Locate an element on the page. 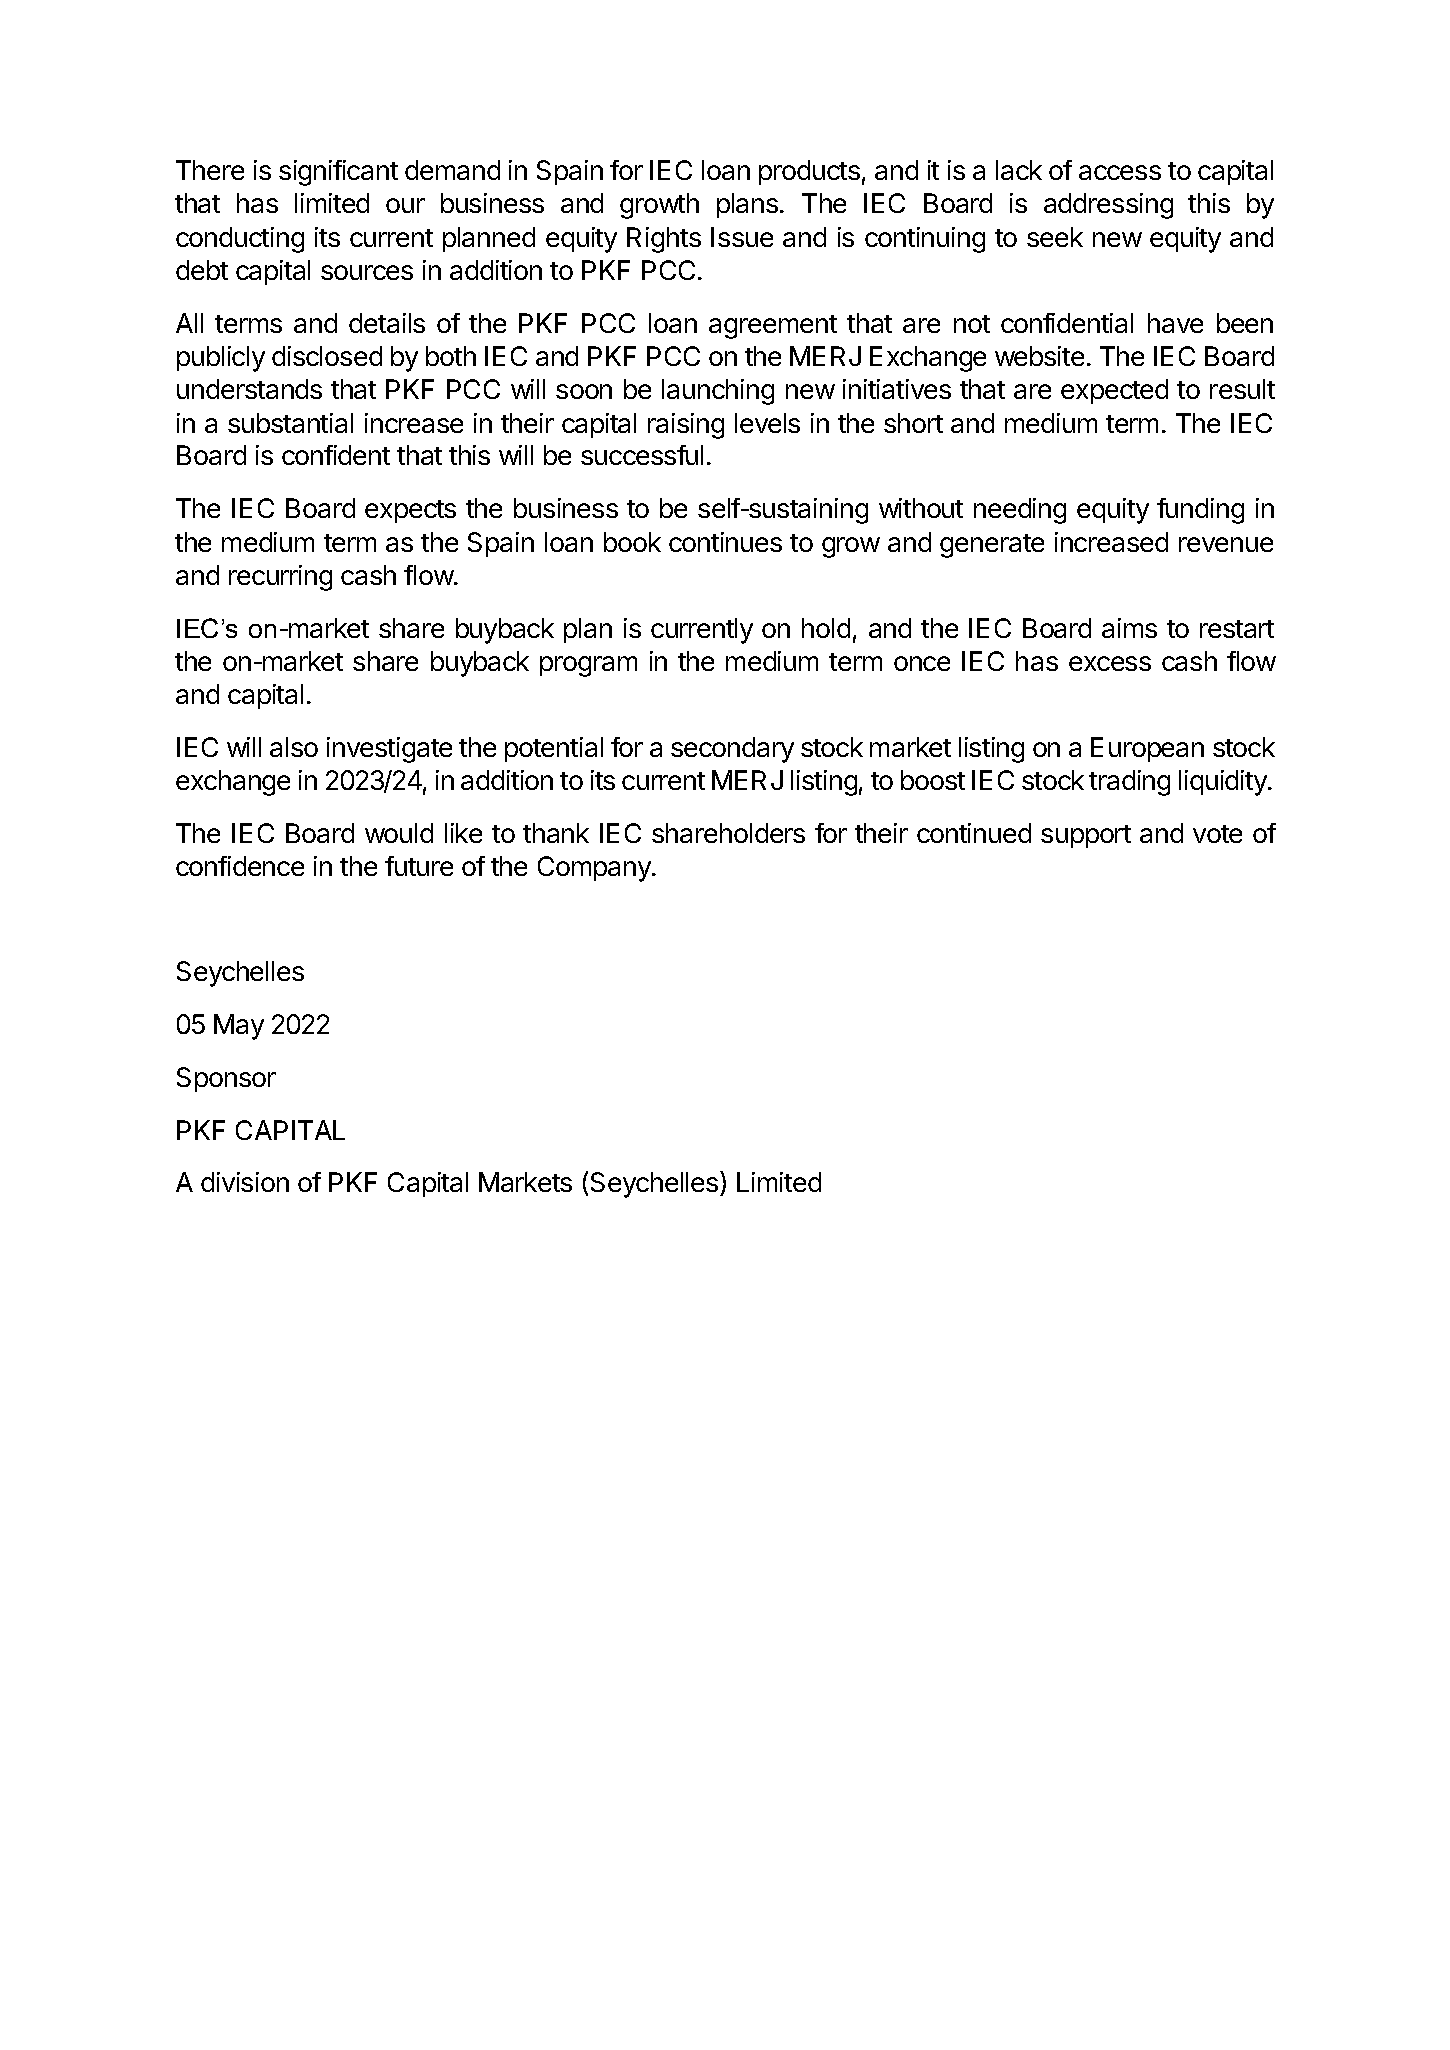 This document has width=1450, height=2050. Issue is located at coordinates (742, 237).
